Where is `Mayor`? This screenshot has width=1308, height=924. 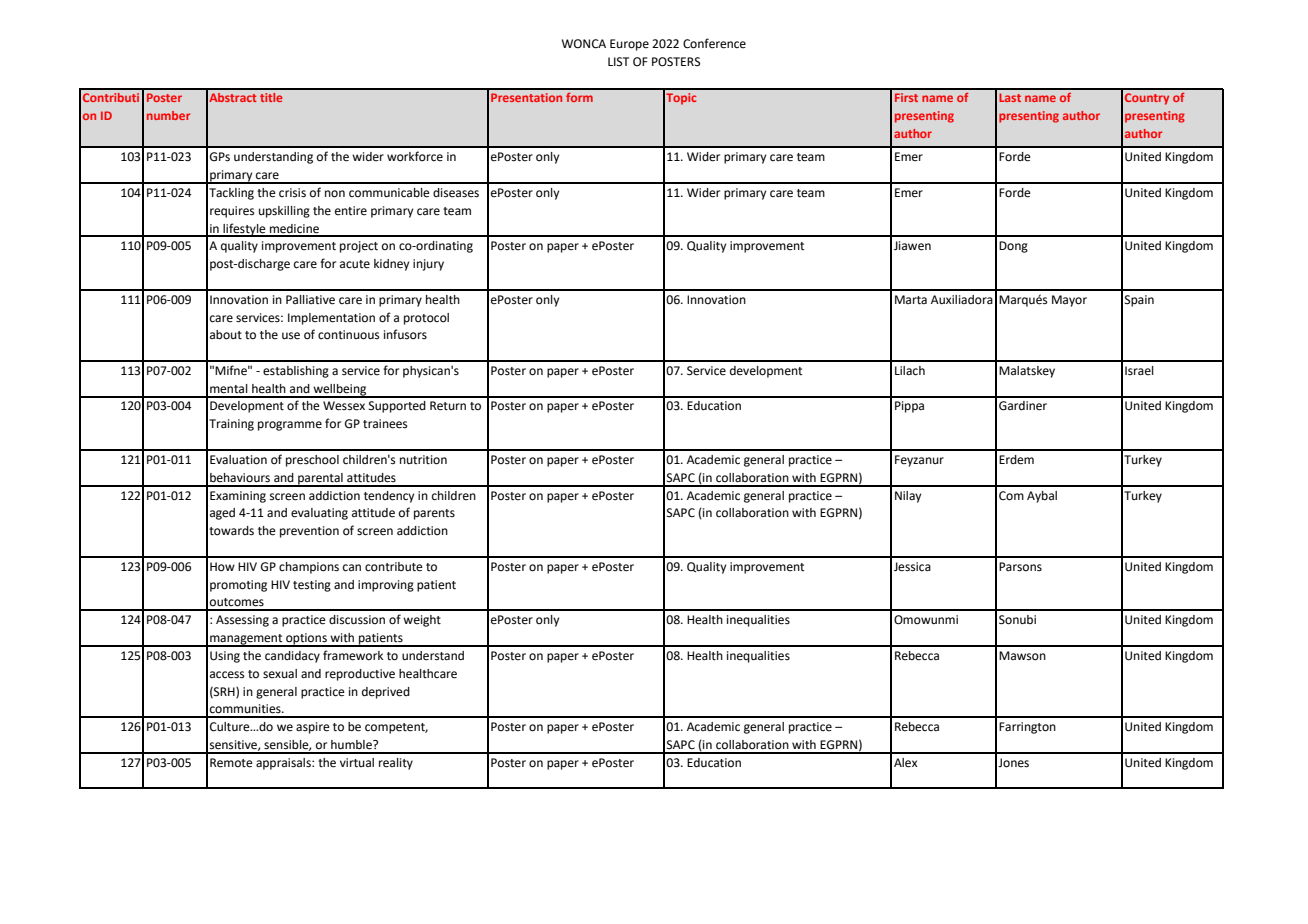
Mayor is located at coordinates (1069, 301).
